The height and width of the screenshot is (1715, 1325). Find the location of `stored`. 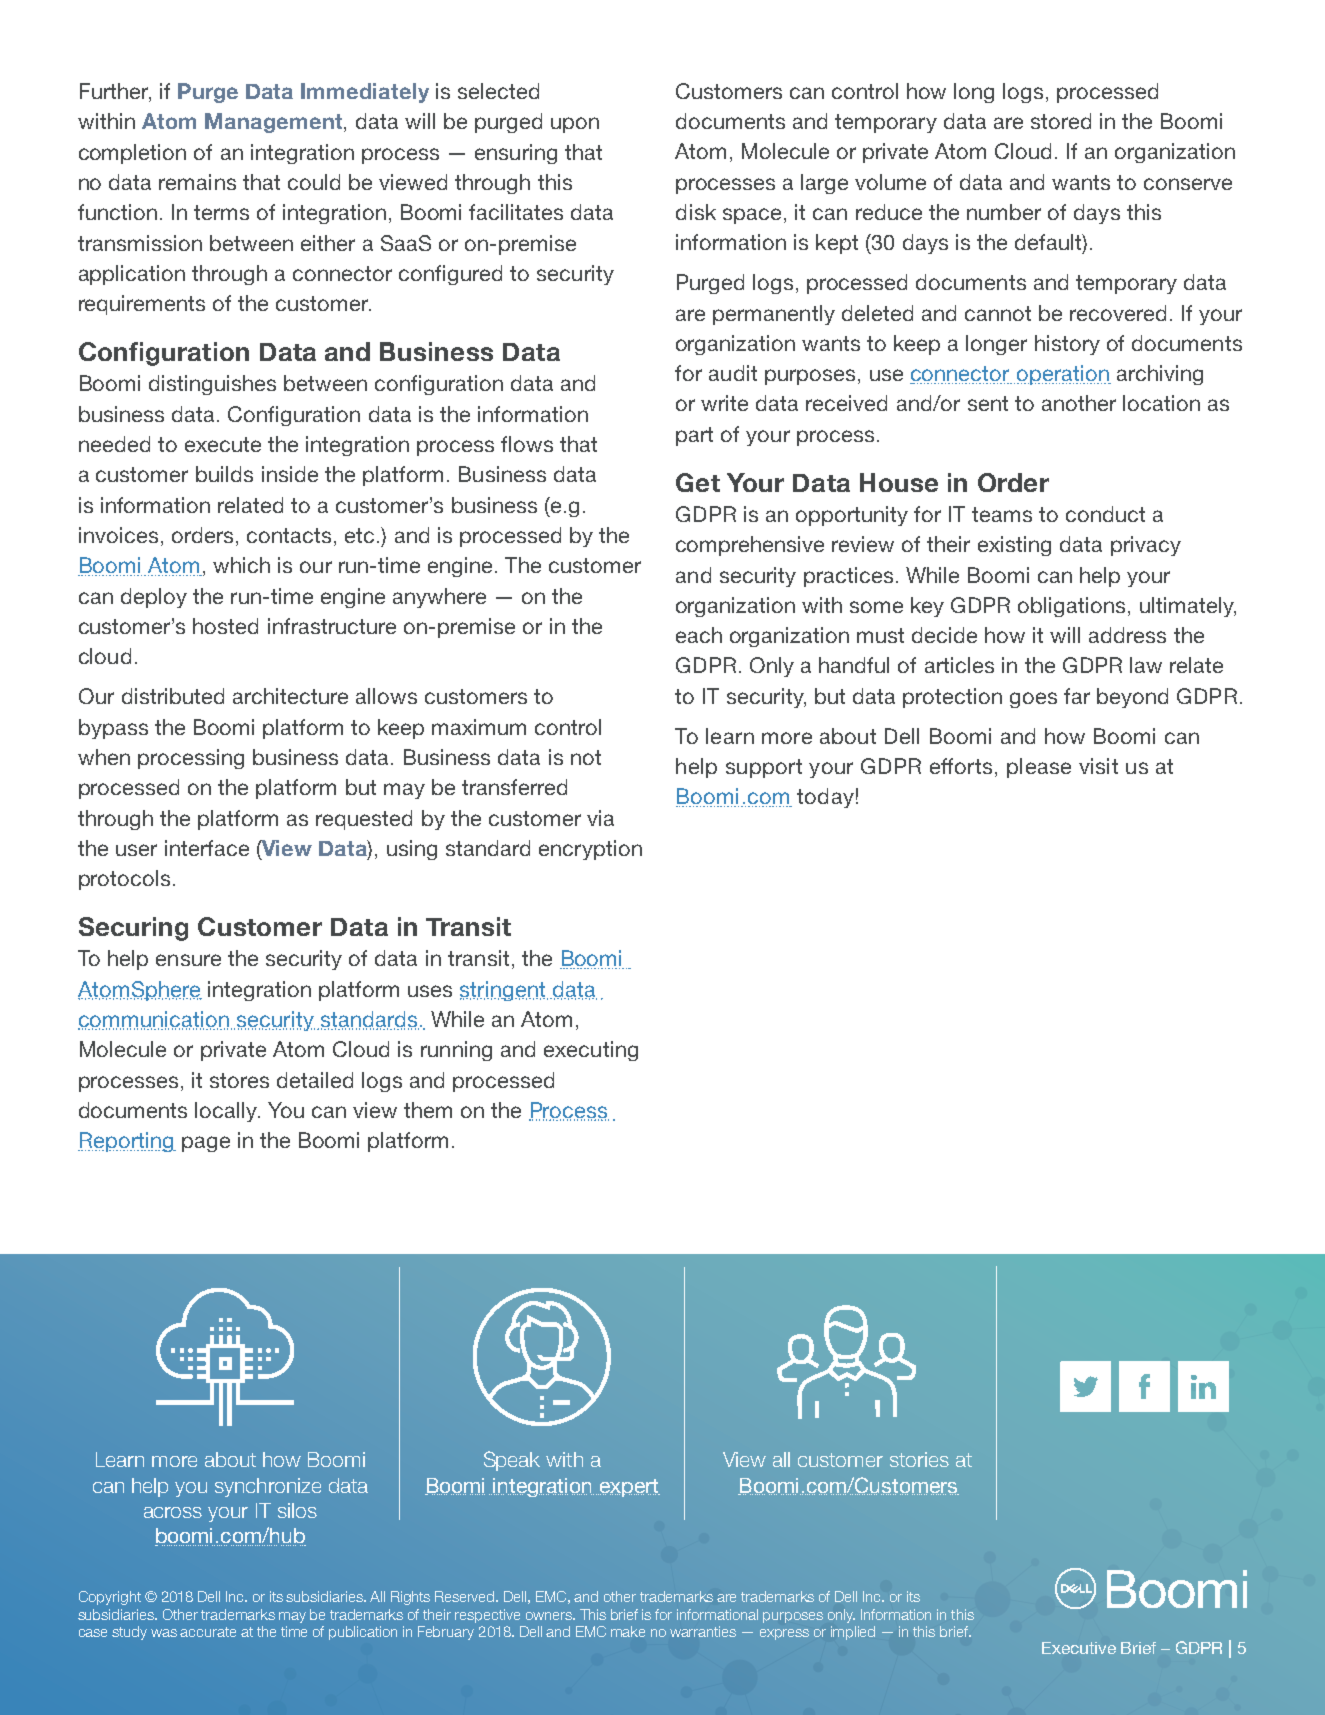

stored is located at coordinates (1061, 121).
